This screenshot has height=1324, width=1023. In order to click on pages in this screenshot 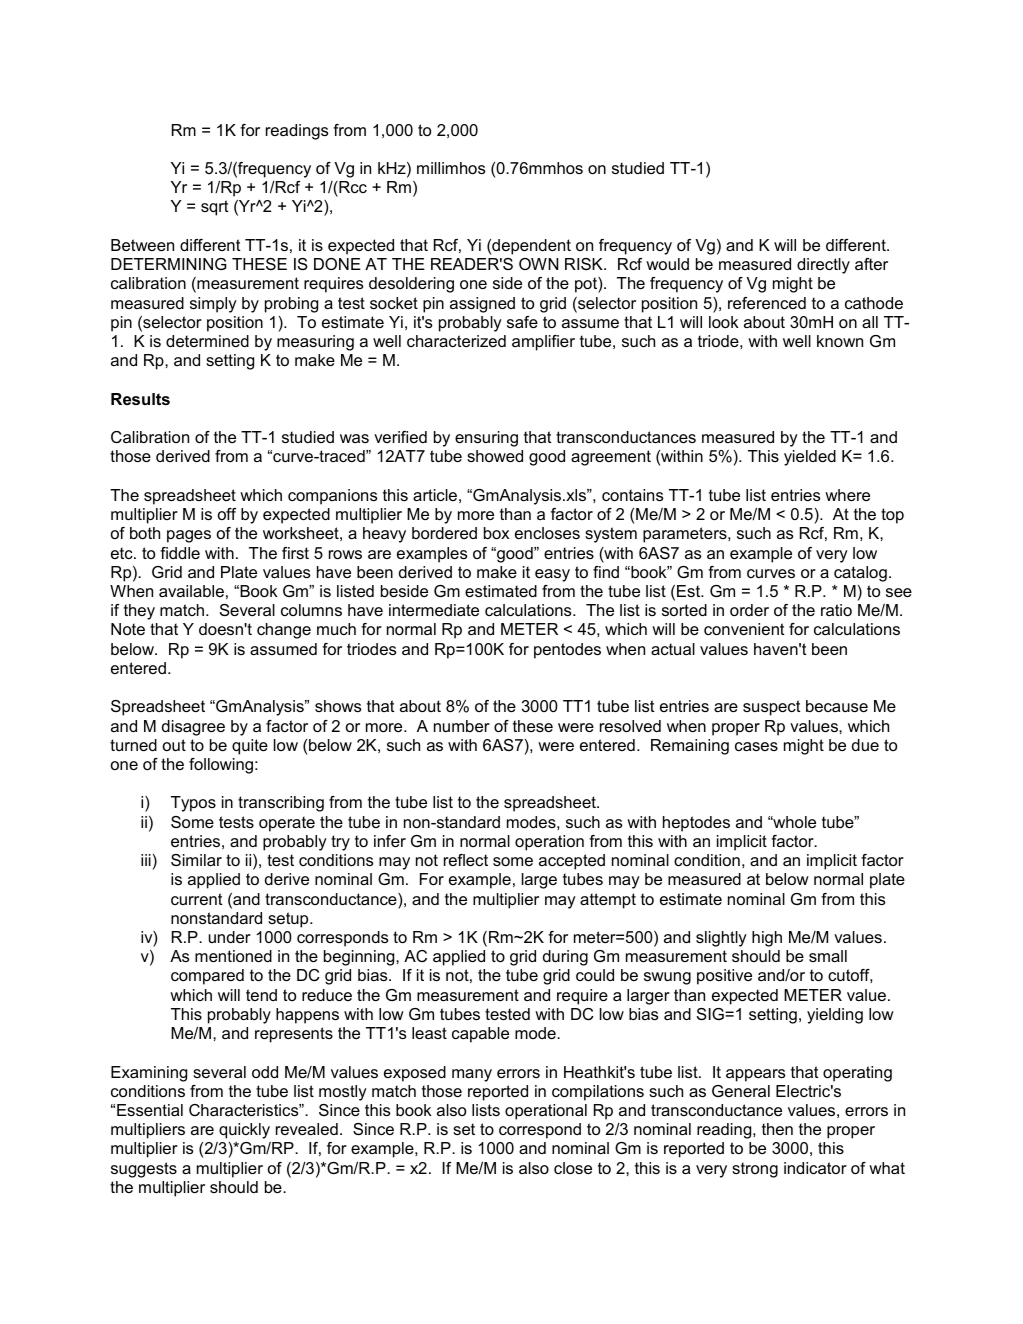, I will do `click(189, 536)`.
